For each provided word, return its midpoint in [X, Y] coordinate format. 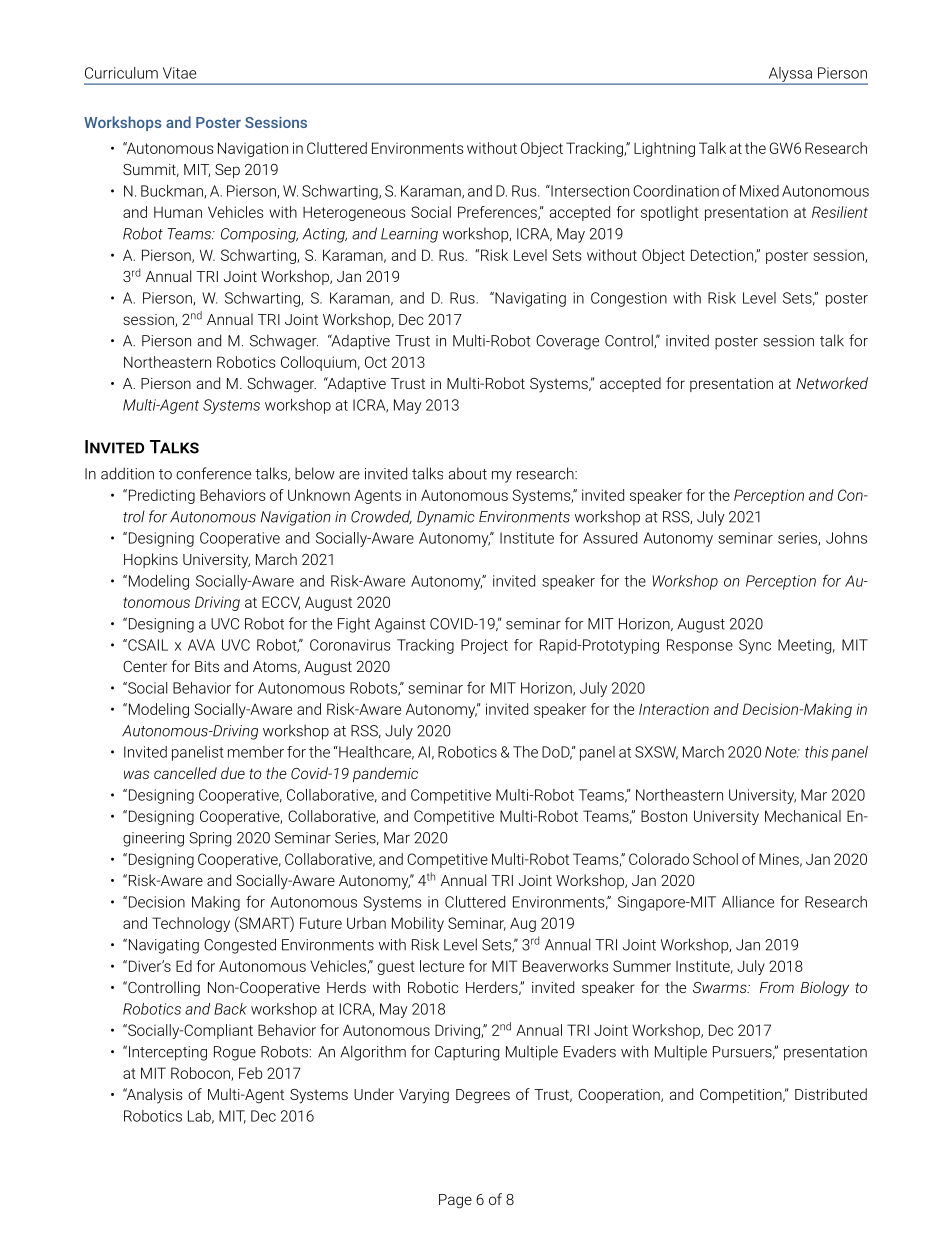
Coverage [567, 342]
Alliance [748, 902]
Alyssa [790, 75]
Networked [832, 383]
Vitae [179, 73]
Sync [755, 646]
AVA [201, 645]
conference [213, 473]
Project [484, 646]
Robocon [201, 1074]
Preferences [498, 213]
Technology [191, 924]
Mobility [418, 924]
